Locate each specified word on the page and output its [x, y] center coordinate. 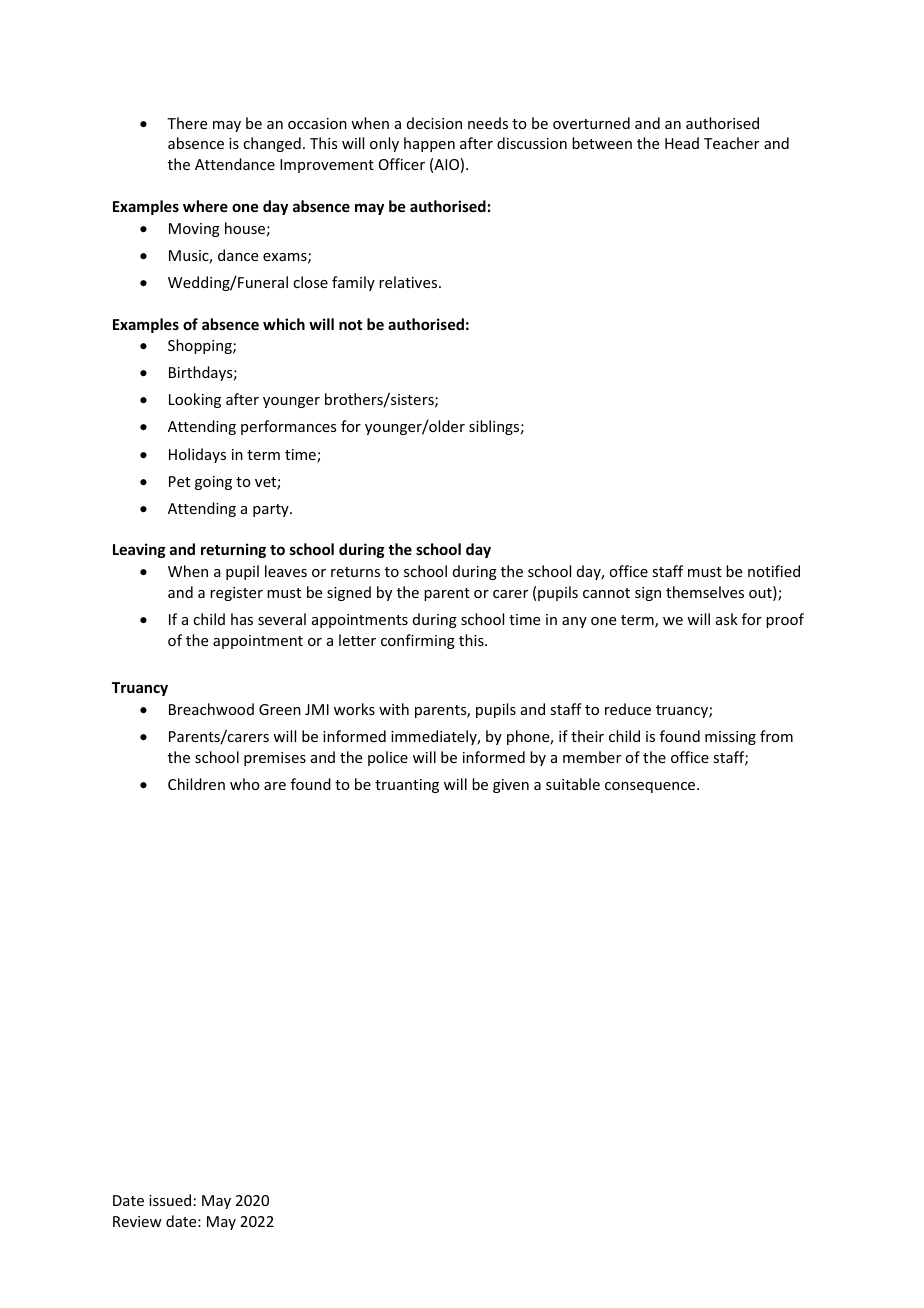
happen [429, 144]
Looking [195, 400]
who [245, 784]
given [511, 786]
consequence [651, 787]
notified [774, 571]
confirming [418, 641]
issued [170, 1200]
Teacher [731, 143]
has [242, 619]
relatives [409, 282]
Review [137, 1221]
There [187, 123]
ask [727, 619]
